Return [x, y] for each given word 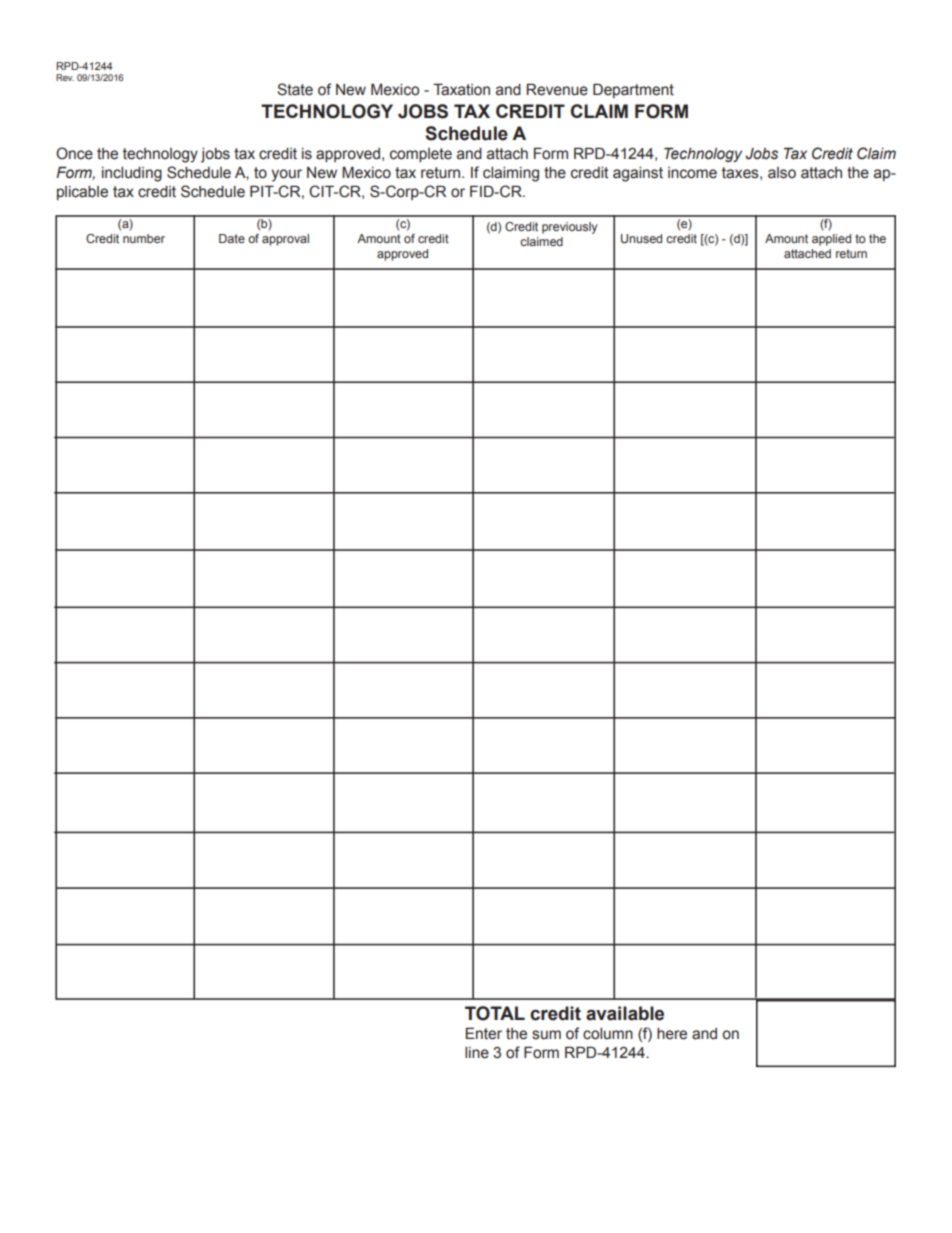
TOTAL [495, 1013]
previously [570, 228]
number [144, 238]
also [782, 173]
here [672, 1034]
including [132, 174]
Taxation [461, 89]
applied [831, 240]
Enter [484, 1033]
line [477, 1053]
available [625, 1013]
